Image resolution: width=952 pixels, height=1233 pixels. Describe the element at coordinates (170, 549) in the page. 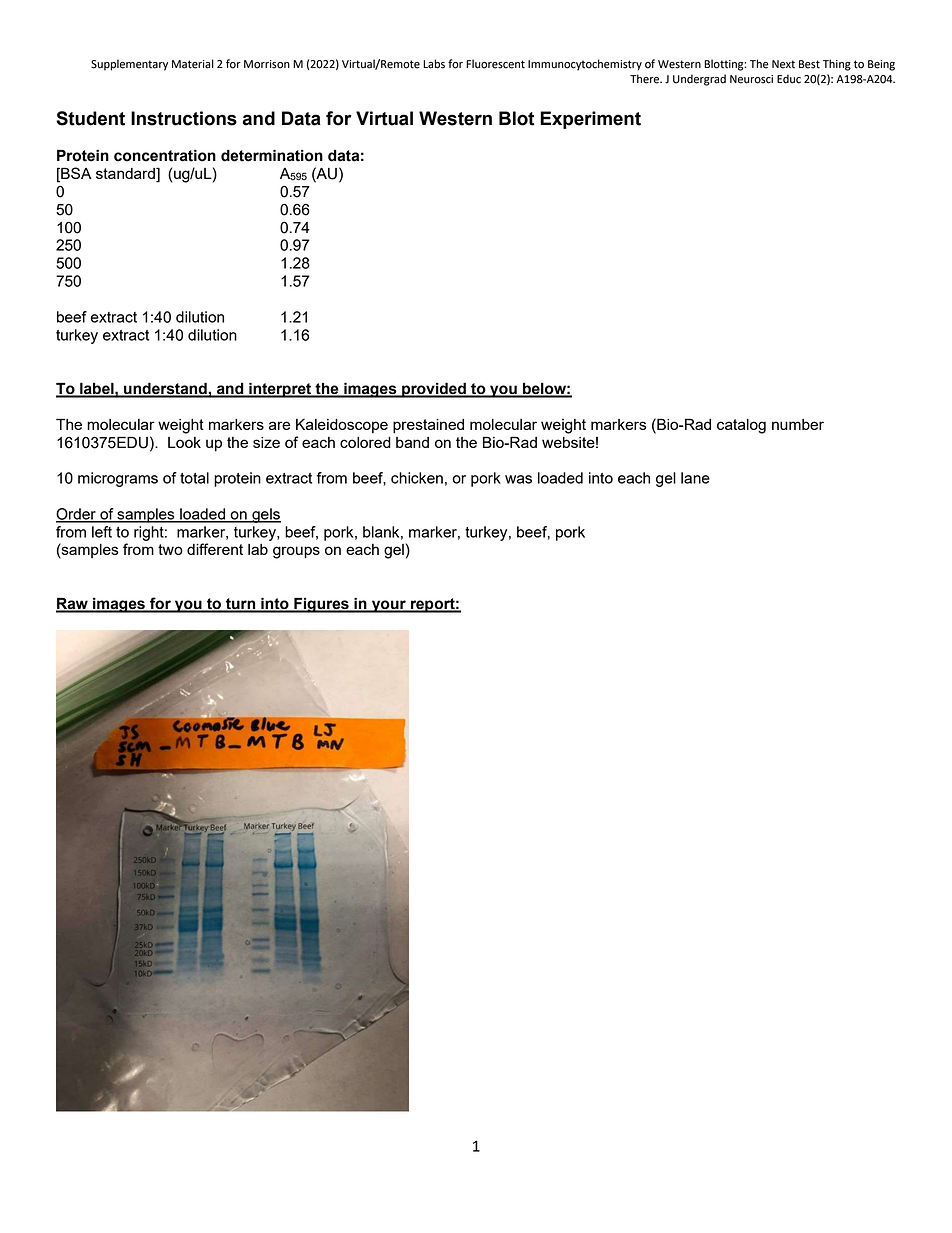

I see `two` at that location.
